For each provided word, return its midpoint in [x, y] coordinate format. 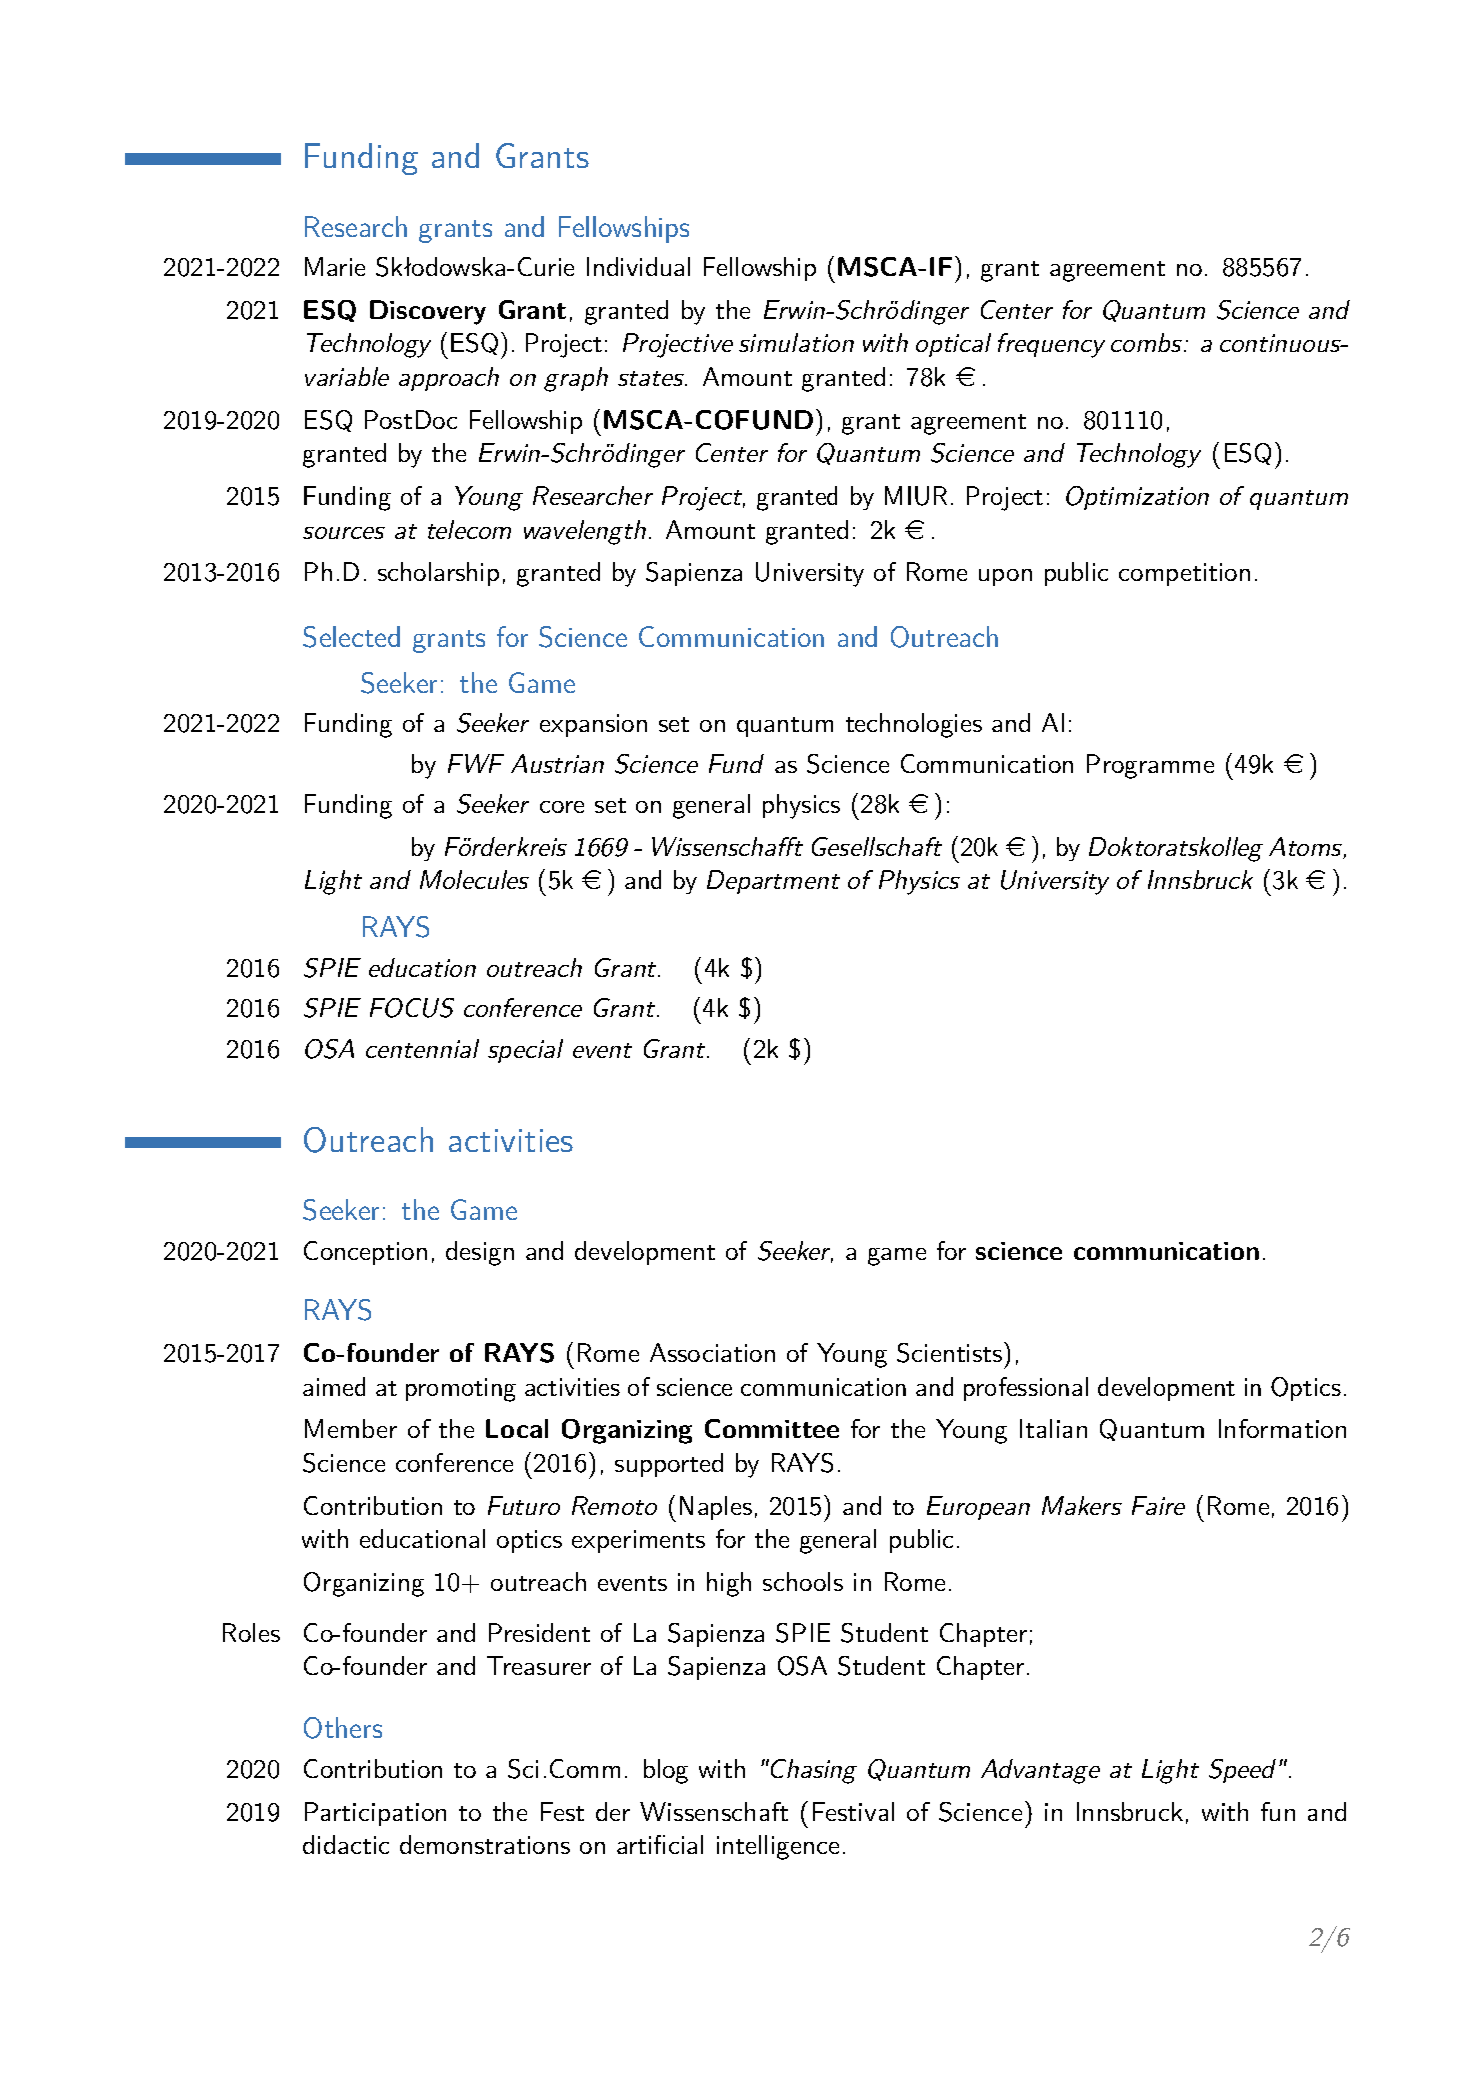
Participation [375, 1814]
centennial [422, 1048]
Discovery [428, 312]
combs [1146, 342]
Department [773, 882]
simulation [796, 342]
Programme [1150, 766]
